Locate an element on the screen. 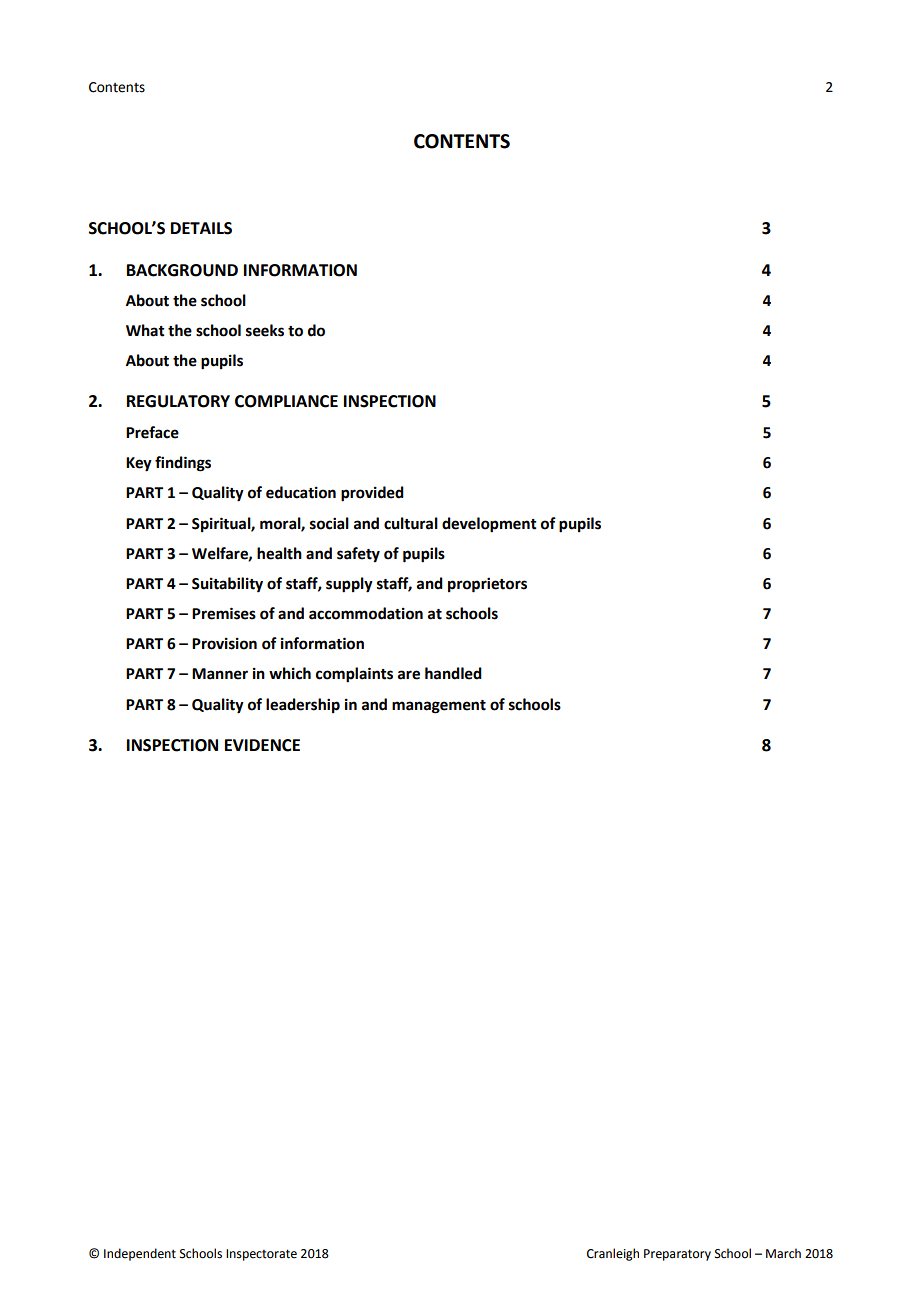  cultural is located at coordinates (411, 523).
